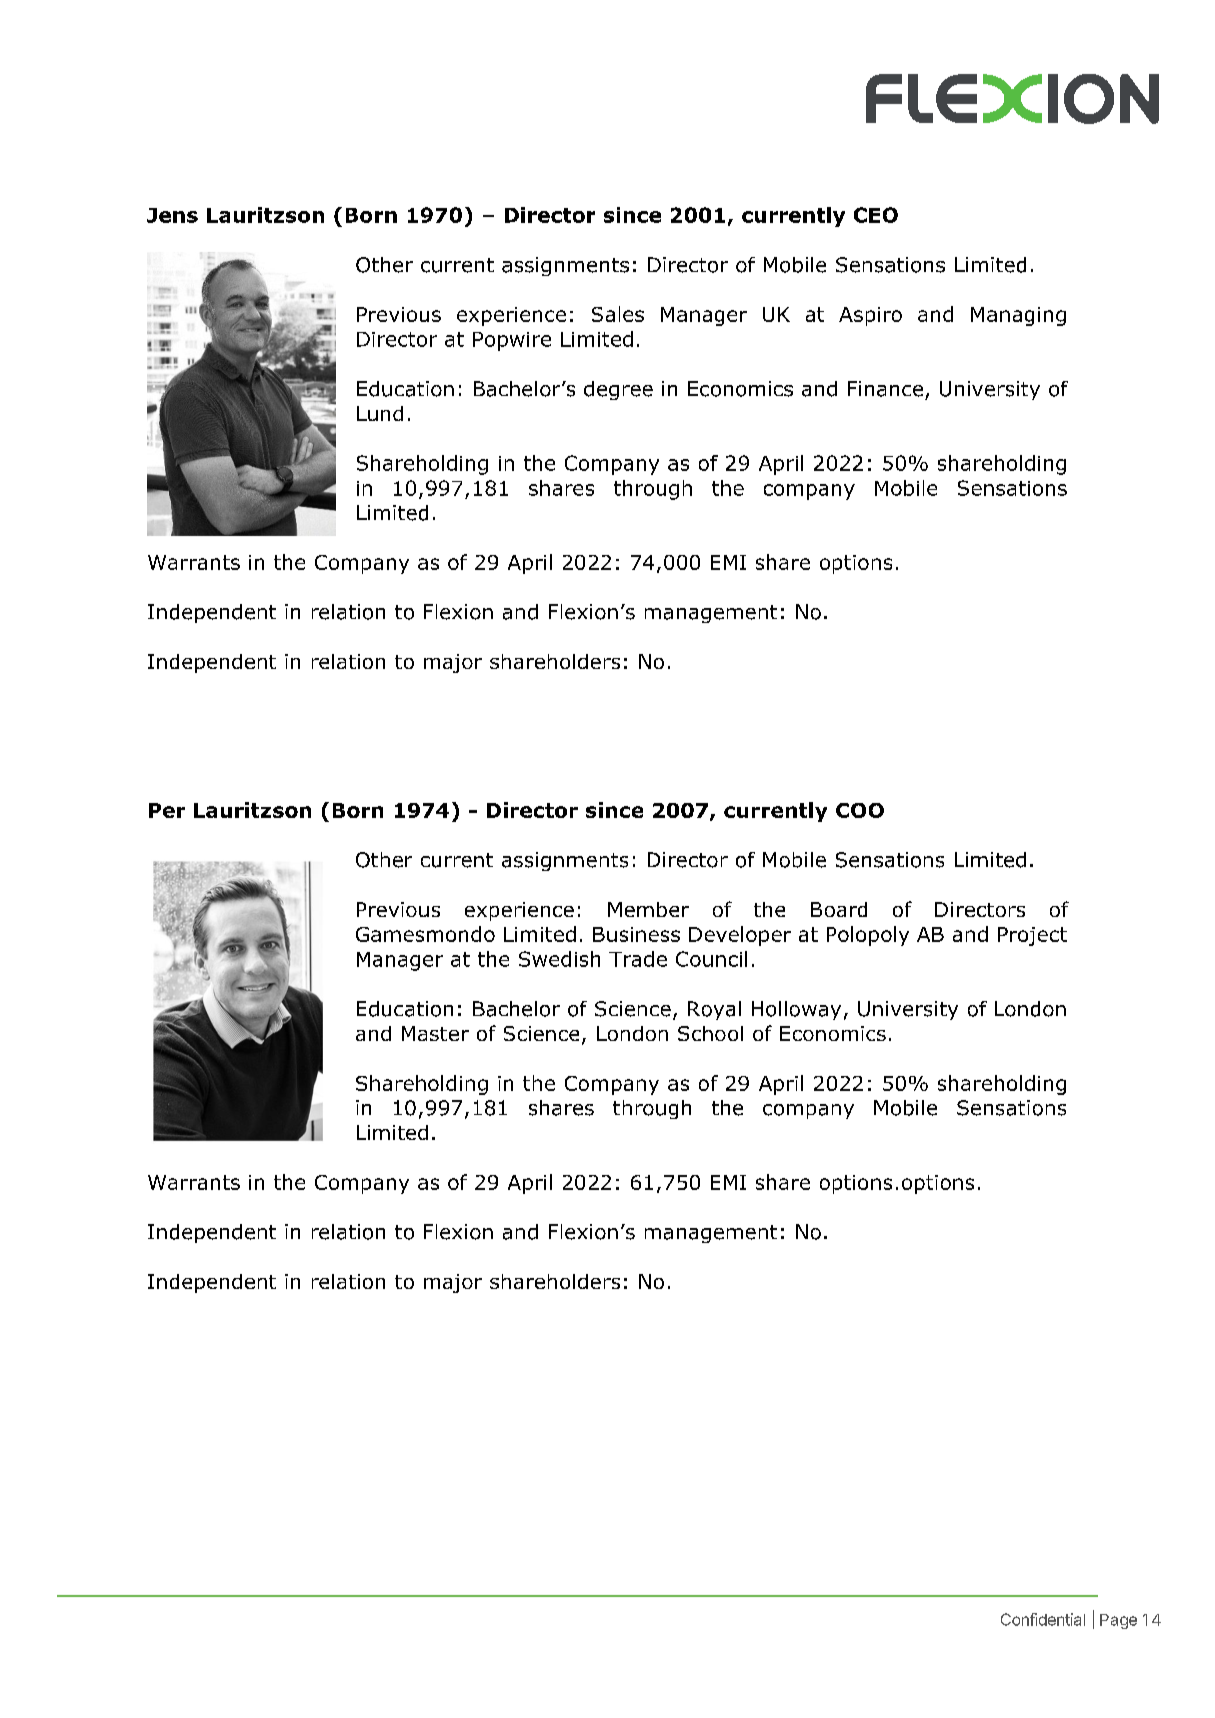 The height and width of the screenshot is (1718, 1215). What do you see at coordinates (1043, 1619) in the screenshot?
I see `Confidential` at bounding box center [1043, 1619].
